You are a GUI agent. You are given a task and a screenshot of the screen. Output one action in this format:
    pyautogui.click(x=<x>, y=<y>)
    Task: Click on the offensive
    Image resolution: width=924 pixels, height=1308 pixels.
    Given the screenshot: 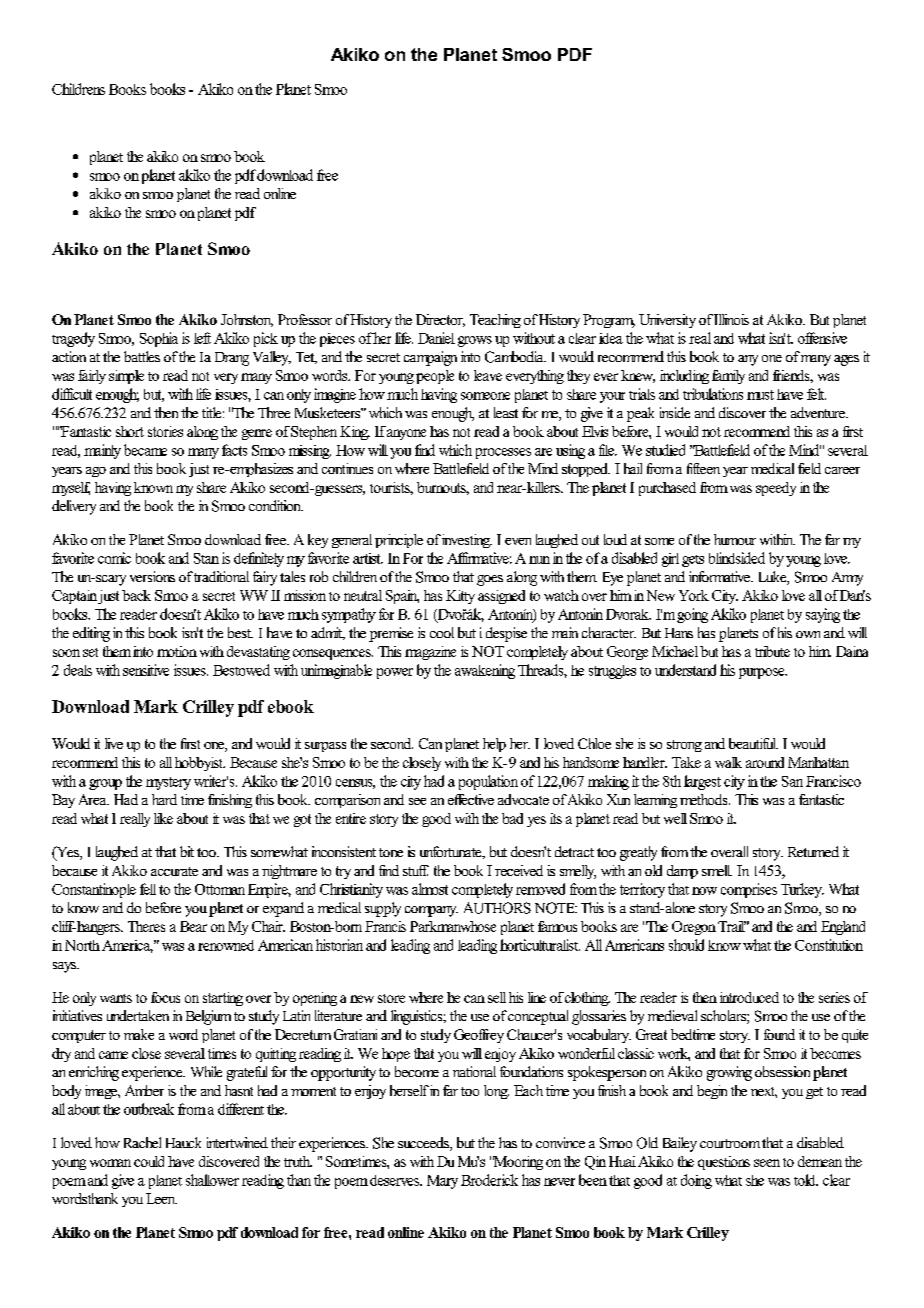 What is the action you would take?
    pyautogui.click(x=822, y=338)
